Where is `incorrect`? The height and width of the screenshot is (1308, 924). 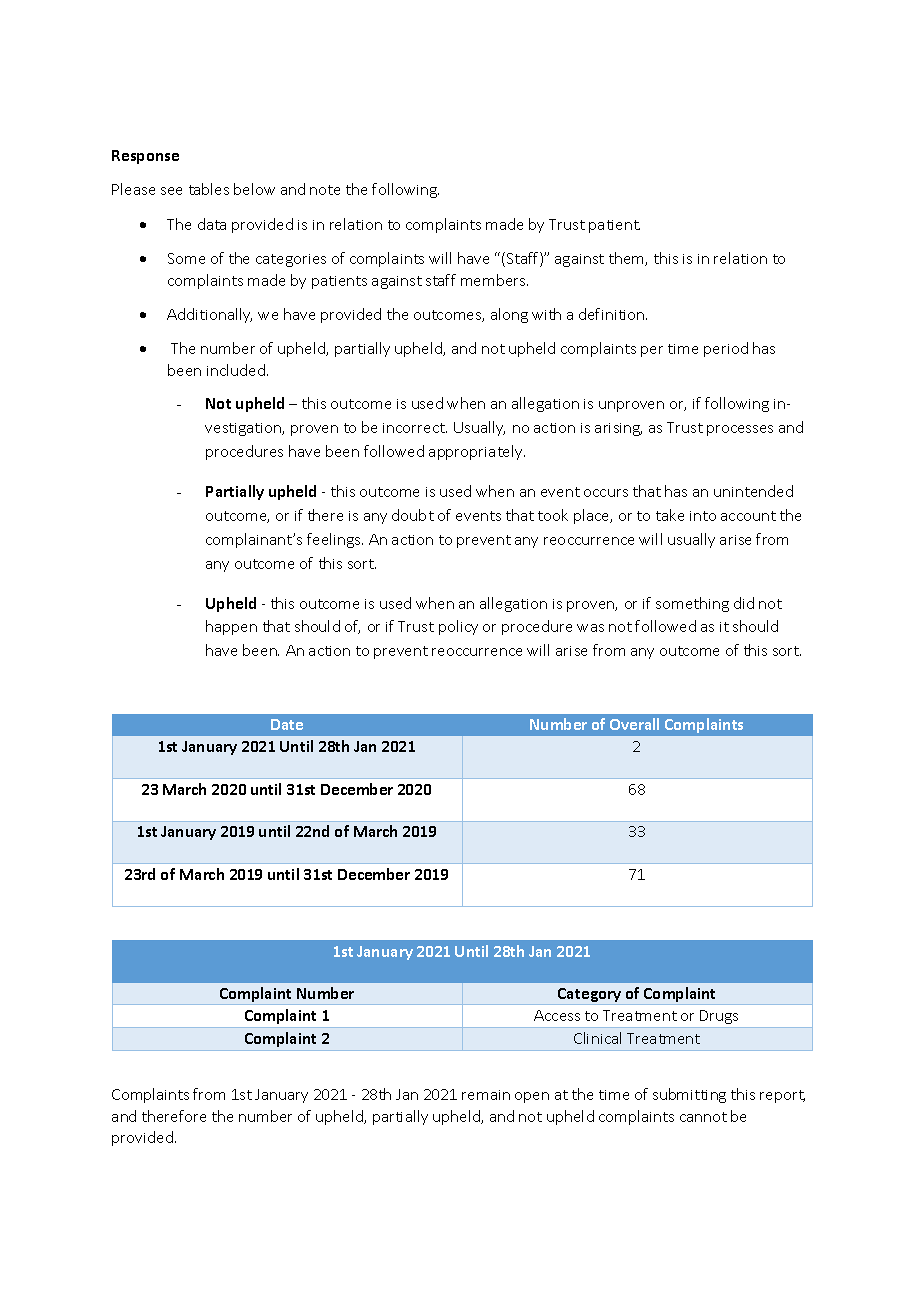 incorrect is located at coordinates (415, 428).
